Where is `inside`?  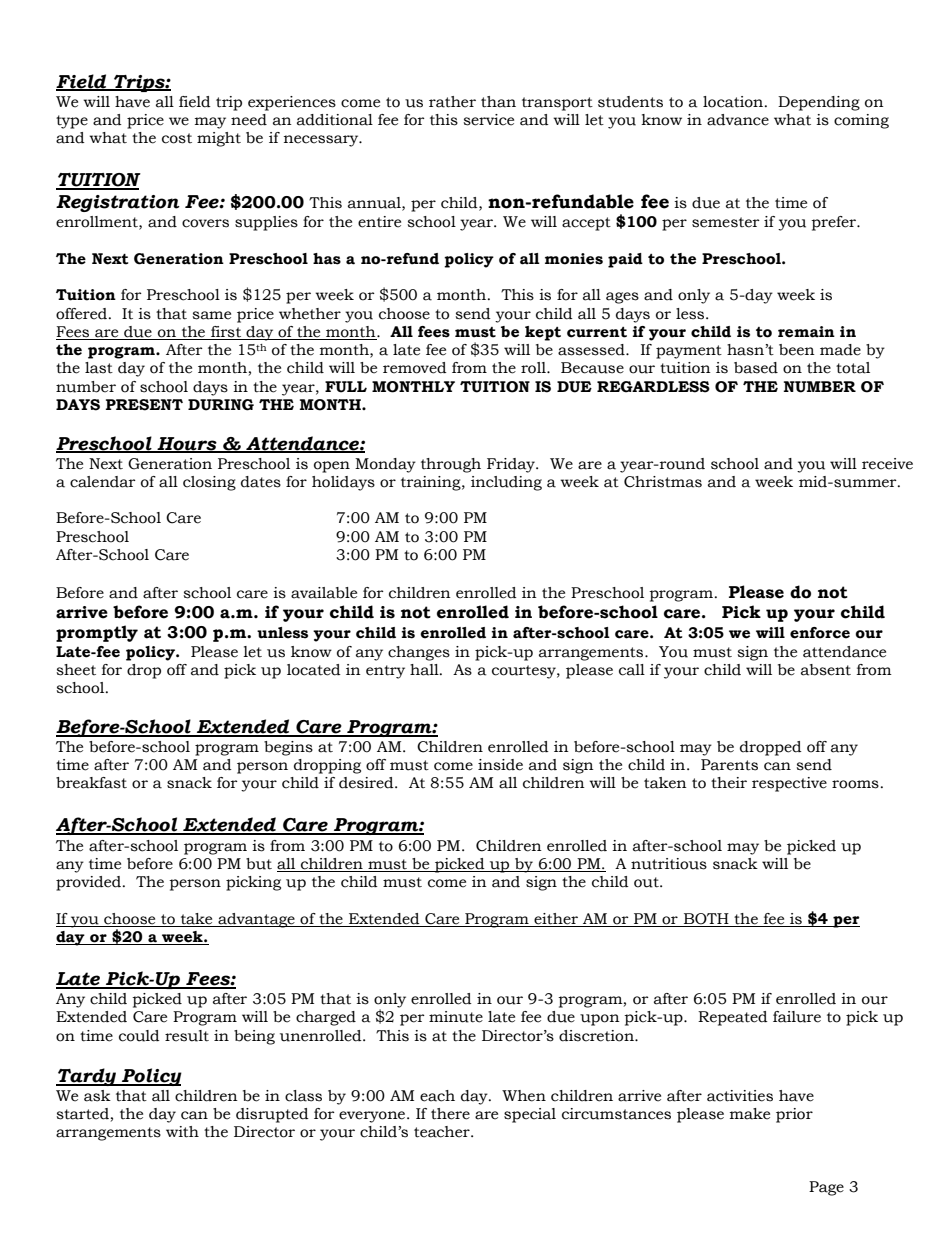
inside is located at coordinates (500, 765).
